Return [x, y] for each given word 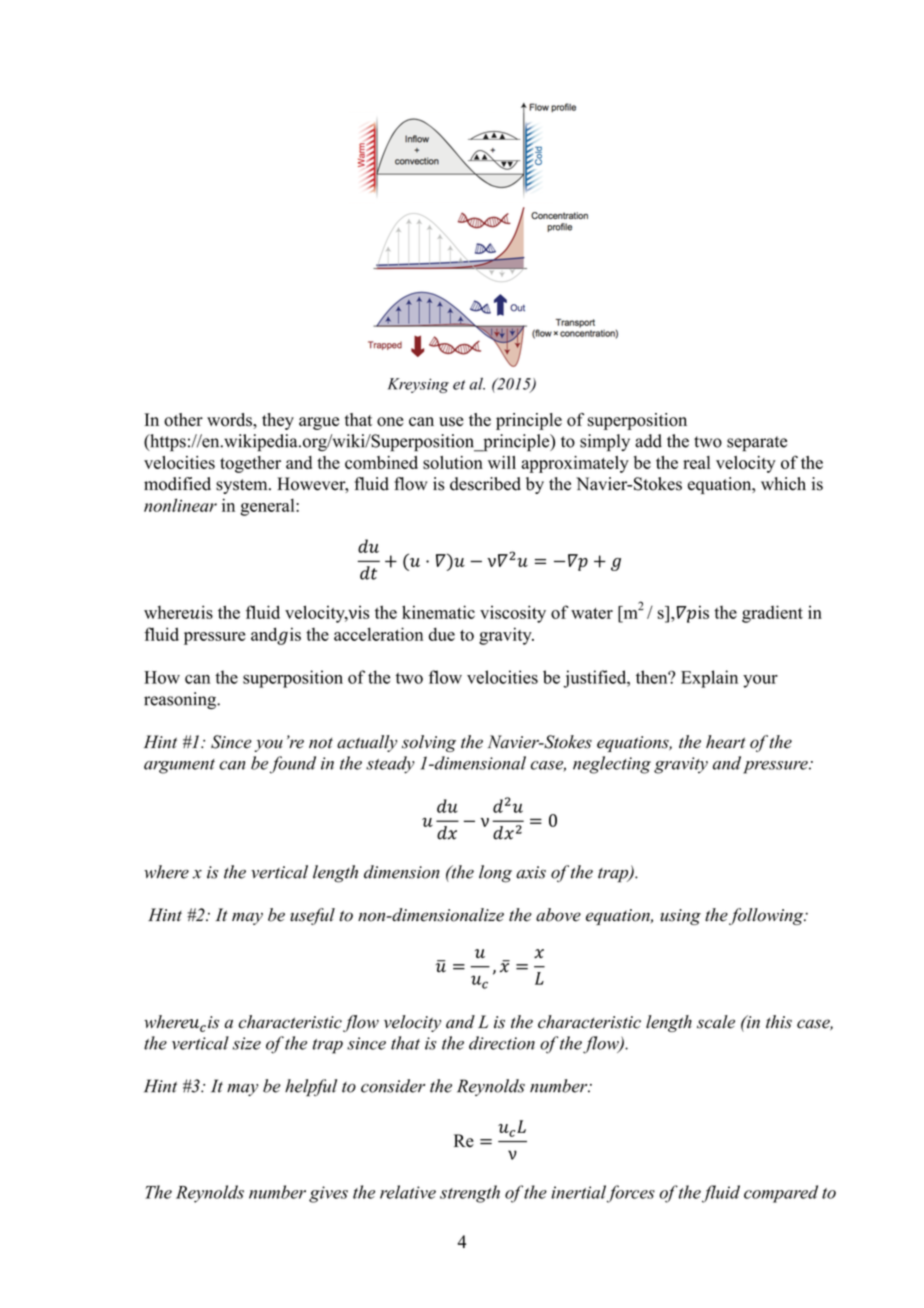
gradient [772, 614]
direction [502, 1043]
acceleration [378, 634]
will [502, 462]
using [680, 917]
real [697, 462]
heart [726, 742]
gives [328, 1194]
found [293, 765]
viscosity [513, 614]
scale [716, 1022]
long [495, 874]
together [250, 464]
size [247, 1043]
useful [312, 916]
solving [429, 743]
